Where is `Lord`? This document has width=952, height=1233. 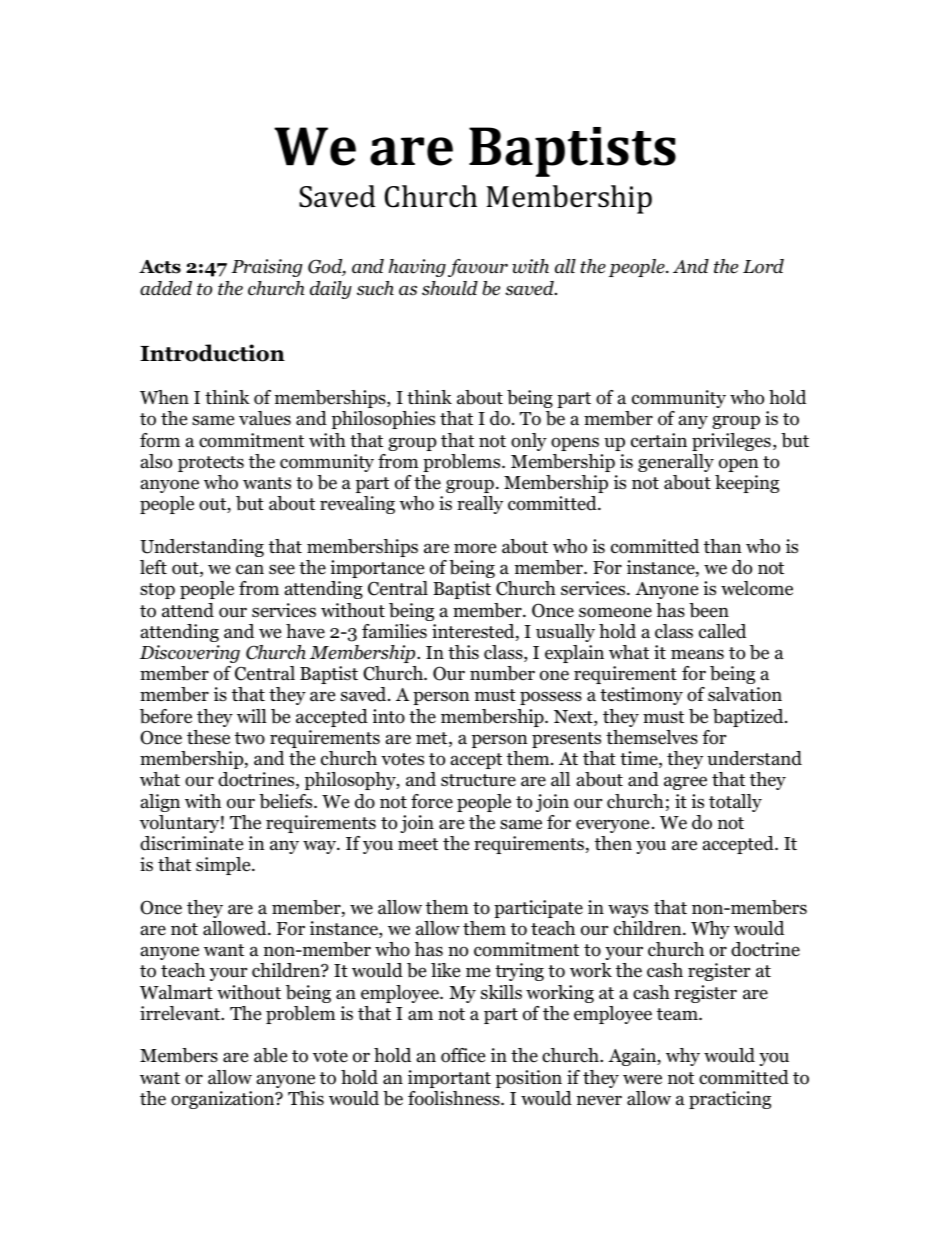 Lord is located at coordinates (763, 266).
